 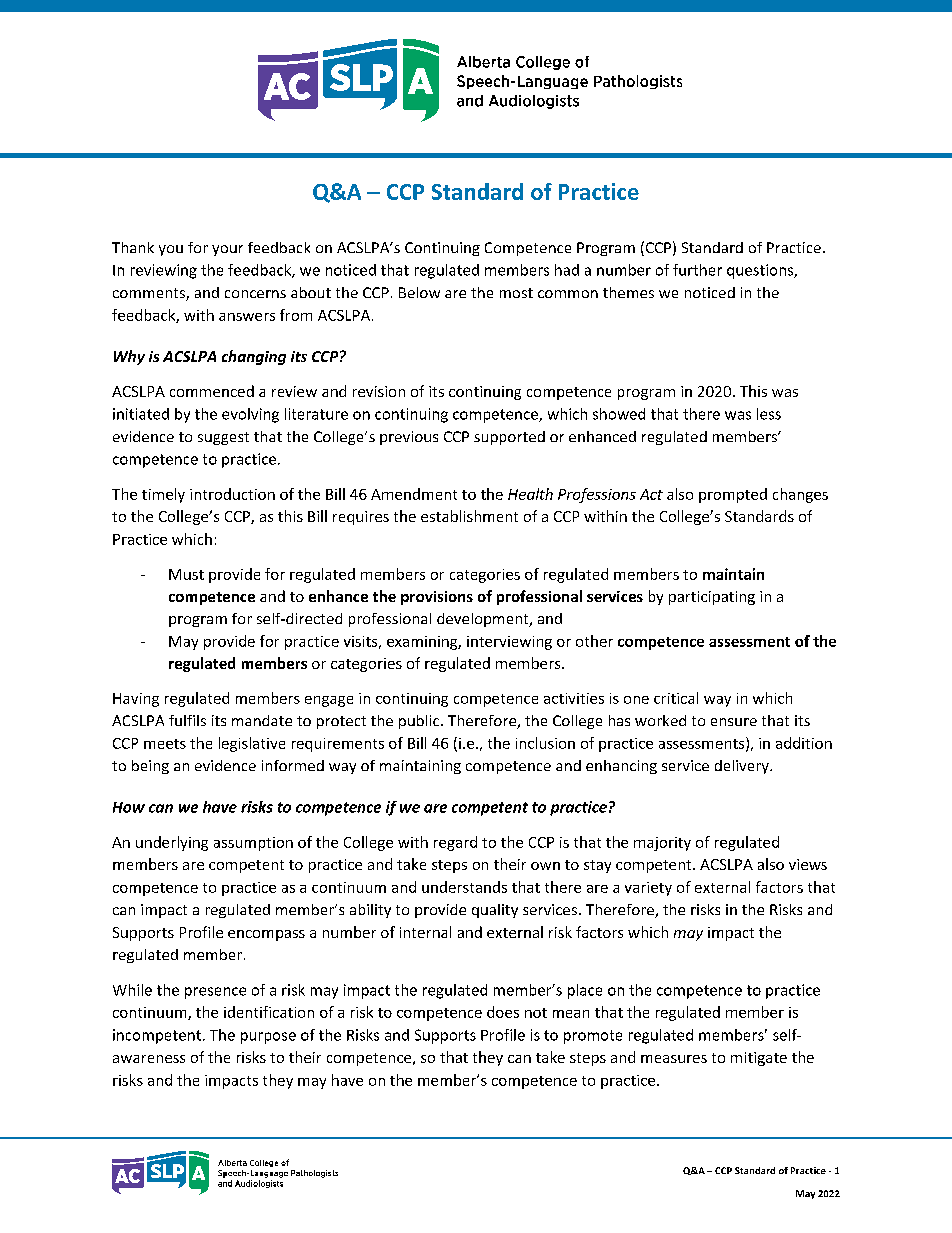 I want to click on most, so click(x=516, y=293).
